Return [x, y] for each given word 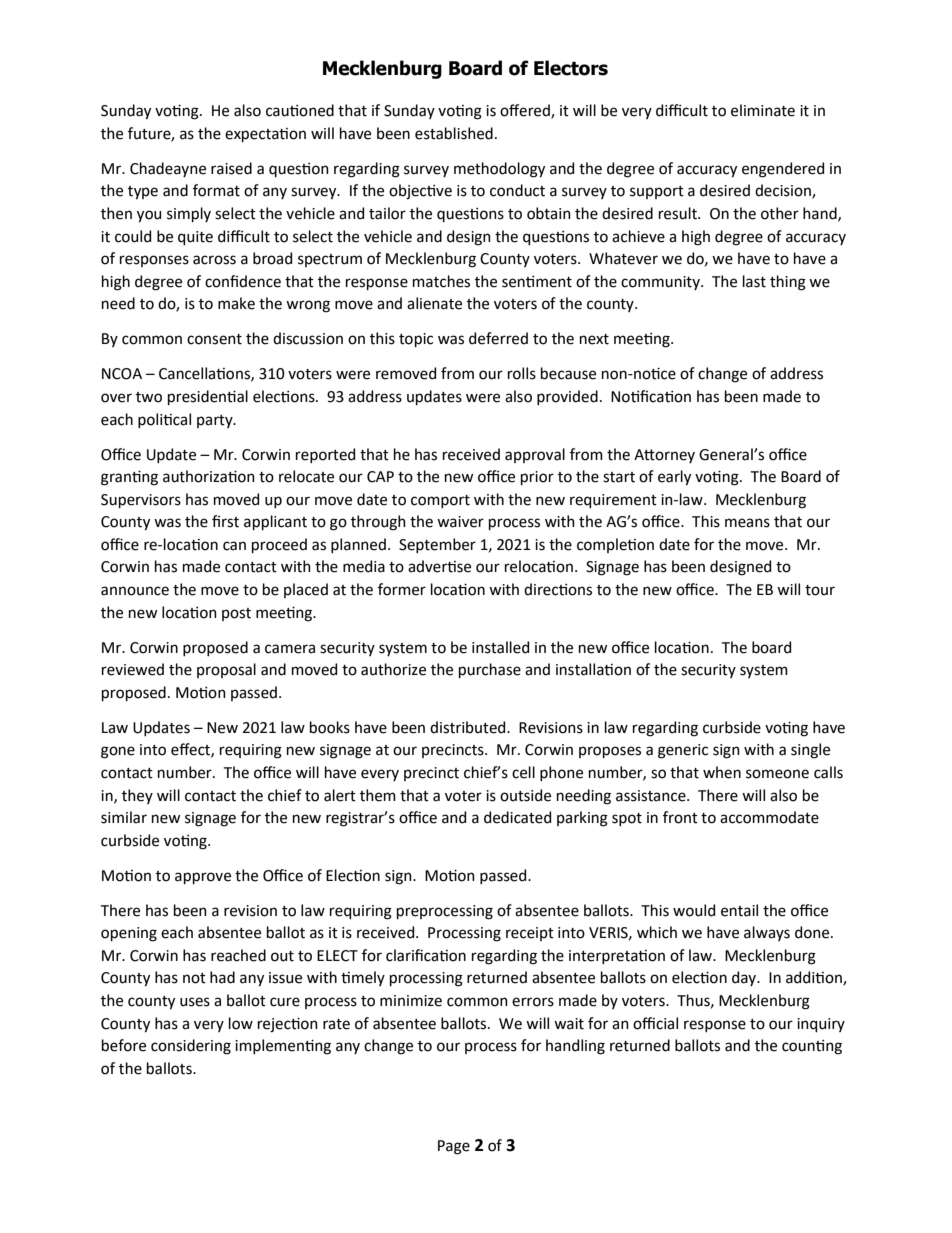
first [225, 521]
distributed [469, 727]
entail [739, 910]
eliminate [763, 110]
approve [203, 878]
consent [214, 339]
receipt [530, 934]
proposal [226, 670]
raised [231, 168]
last [754, 281]
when [722, 772]
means [747, 523]
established [454, 133]
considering [191, 1047]
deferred [498, 338]
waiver [460, 522]
